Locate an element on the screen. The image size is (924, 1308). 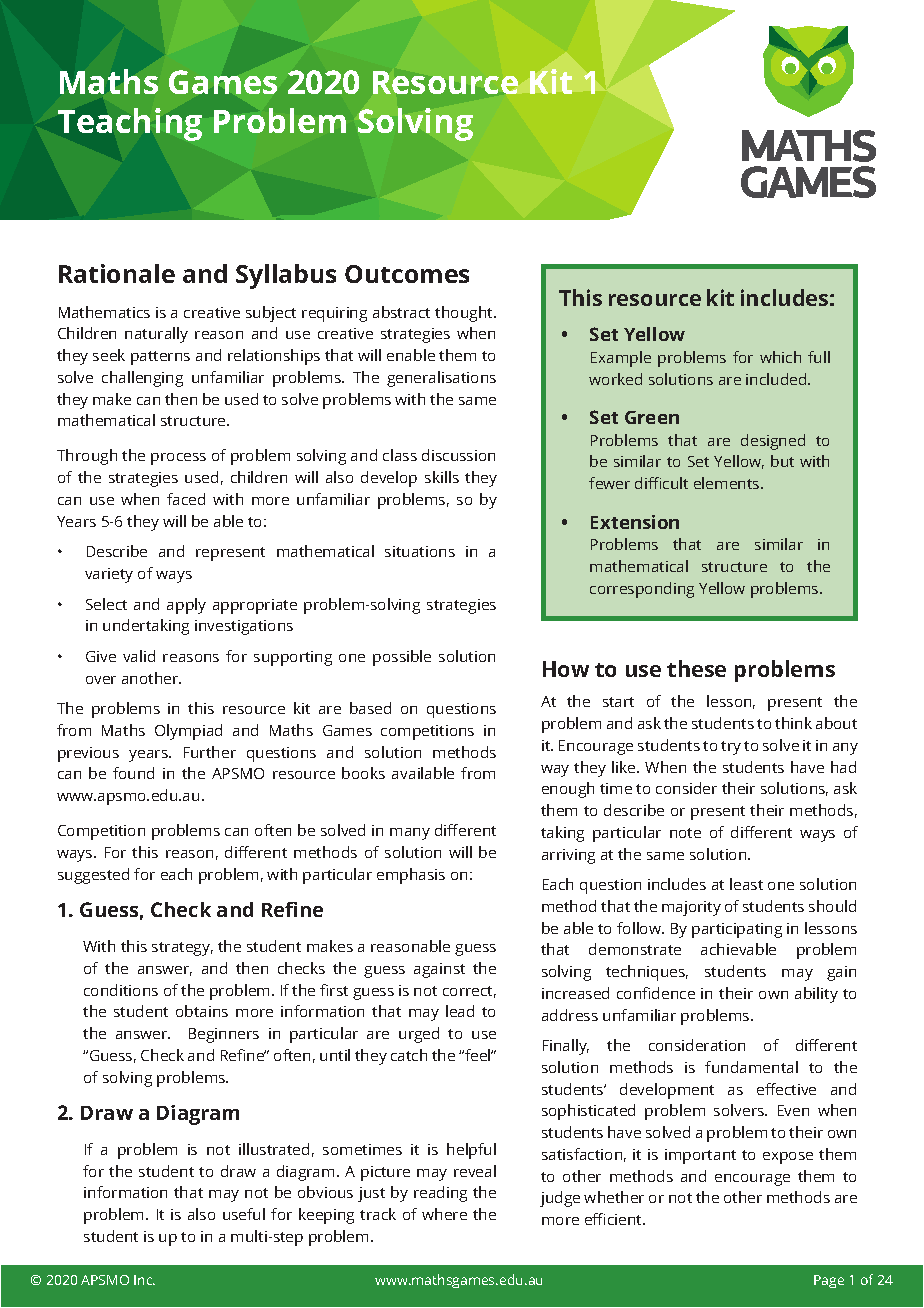
obtains is located at coordinates (202, 1011).
